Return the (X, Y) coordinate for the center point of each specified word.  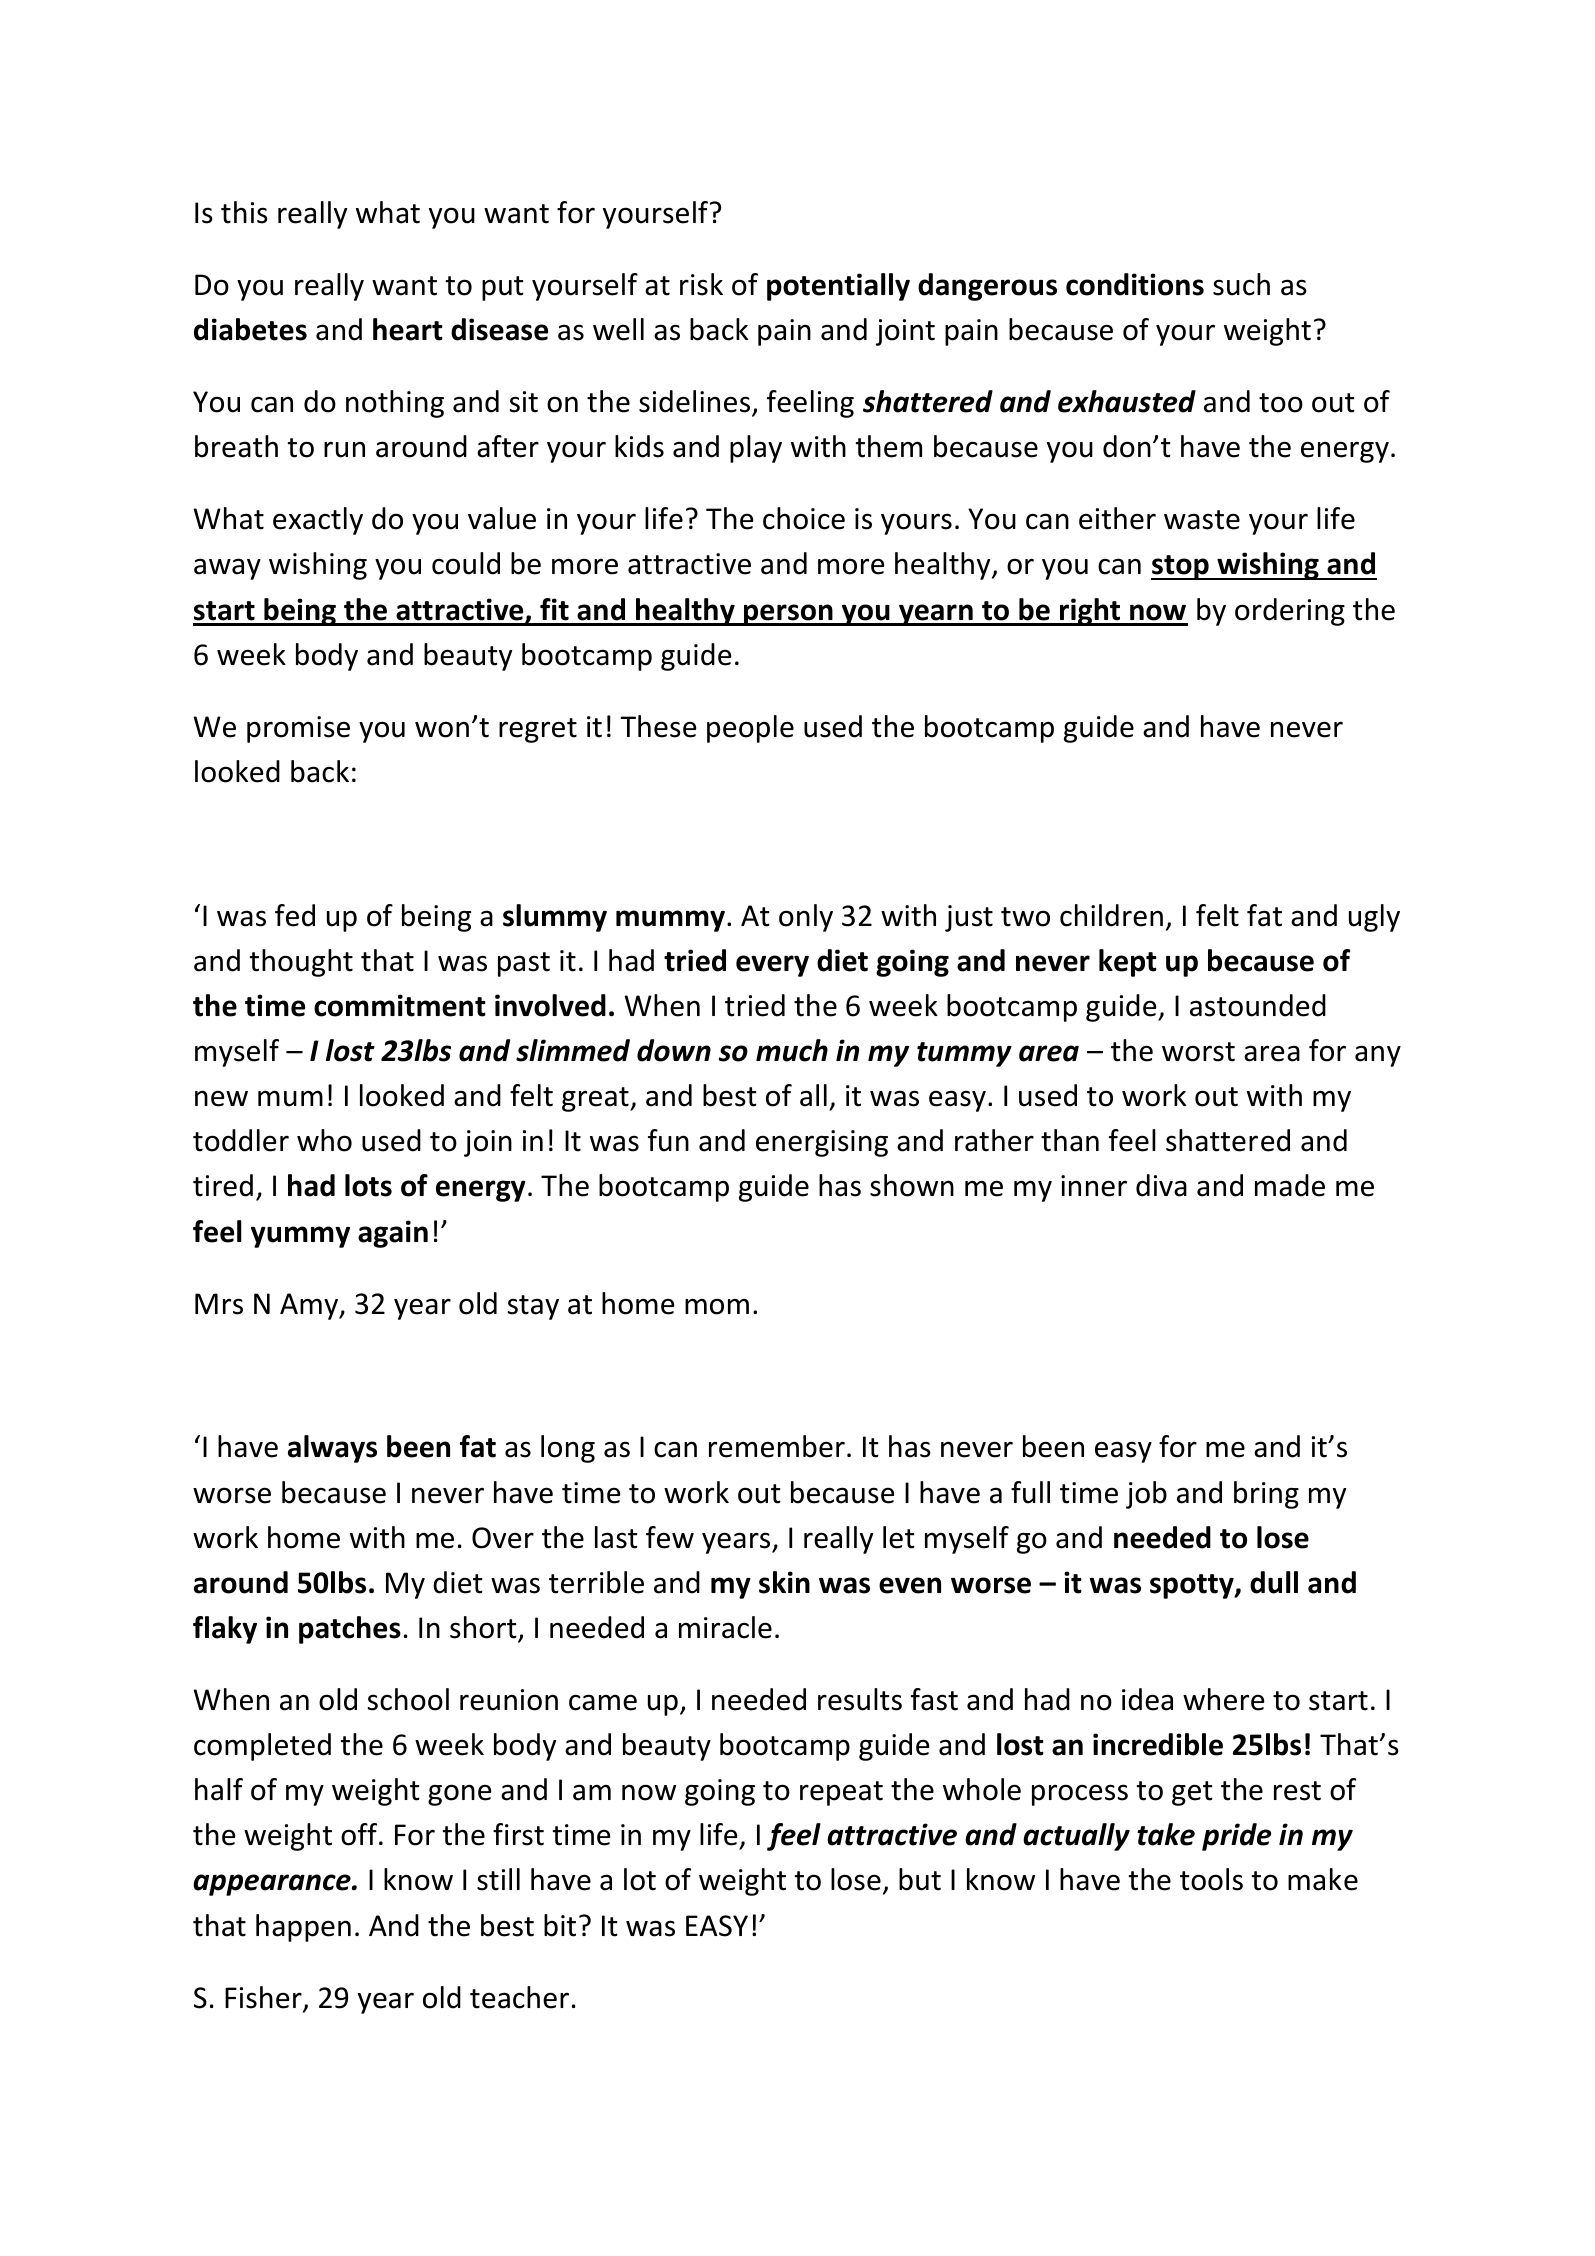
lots (368, 1185)
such (1241, 284)
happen (303, 1928)
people (750, 729)
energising (822, 1143)
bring (1266, 1495)
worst (1198, 1052)
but (920, 1879)
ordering (1290, 612)
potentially (838, 287)
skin (784, 1582)
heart (408, 329)
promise (298, 729)
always (332, 1449)
